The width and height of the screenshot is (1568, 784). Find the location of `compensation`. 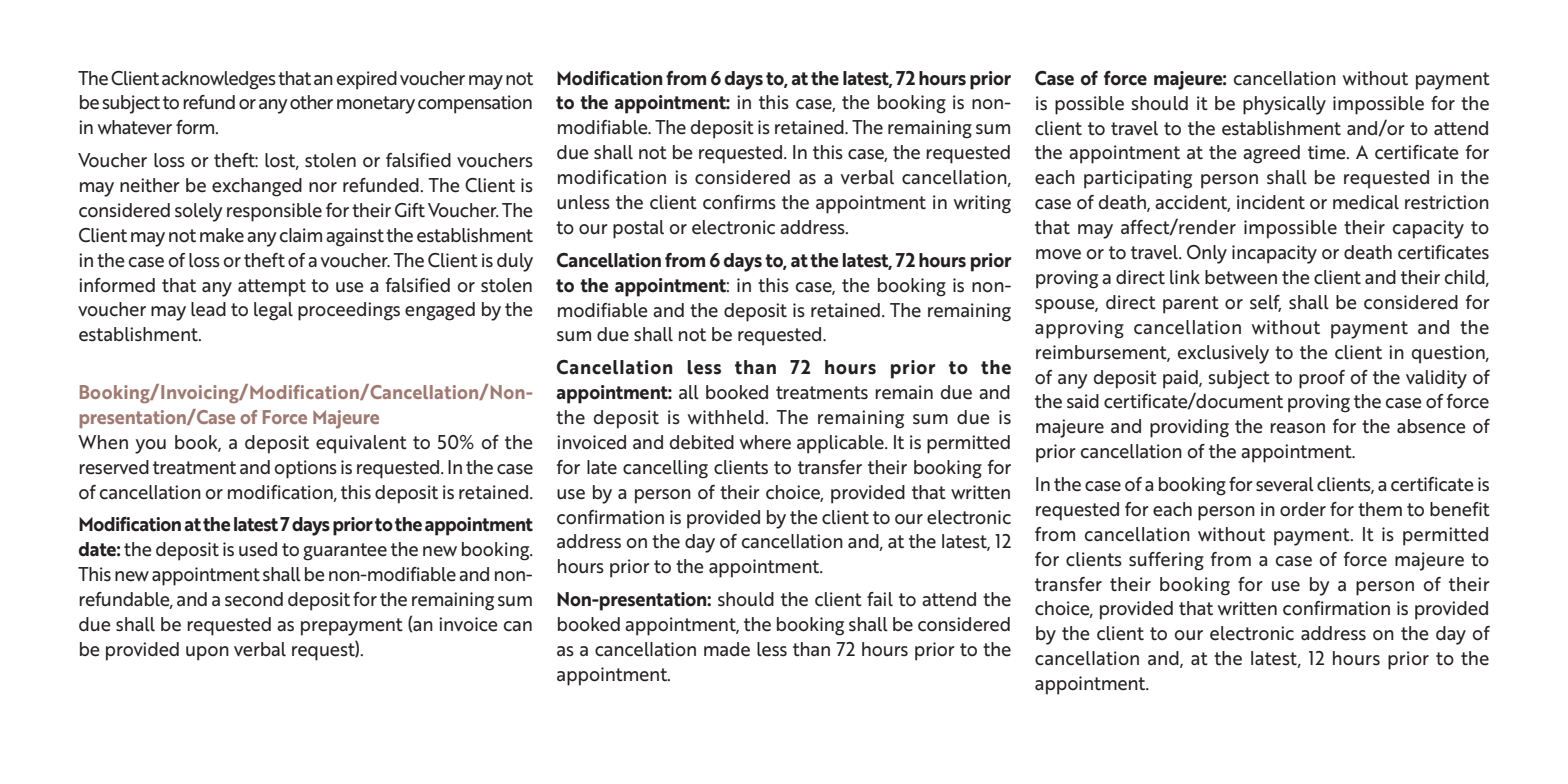

compensation is located at coordinates (475, 104).
